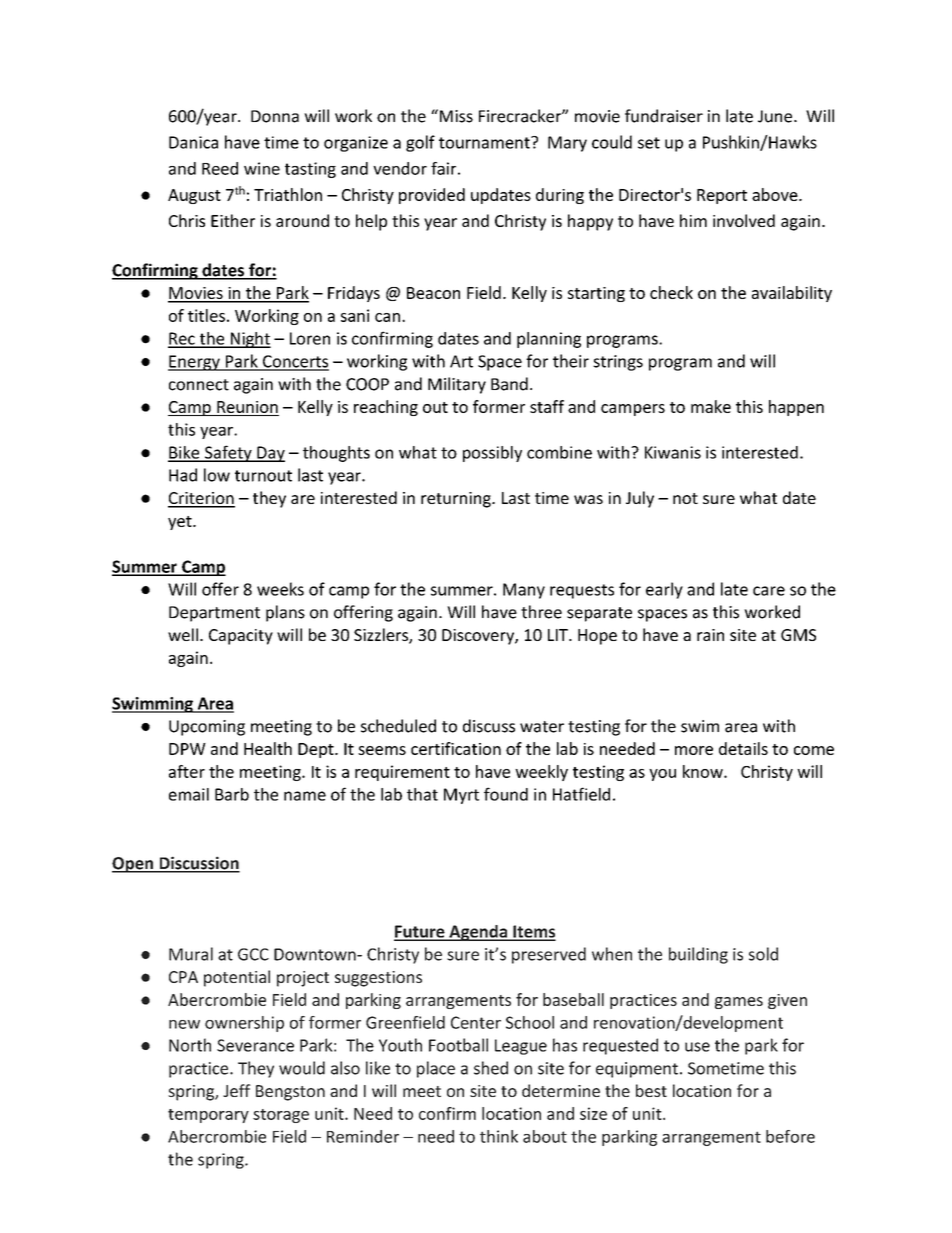 This page has height=1233, width=952. What do you see at coordinates (499, 1136) in the page?
I see `think` at bounding box center [499, 1136].
